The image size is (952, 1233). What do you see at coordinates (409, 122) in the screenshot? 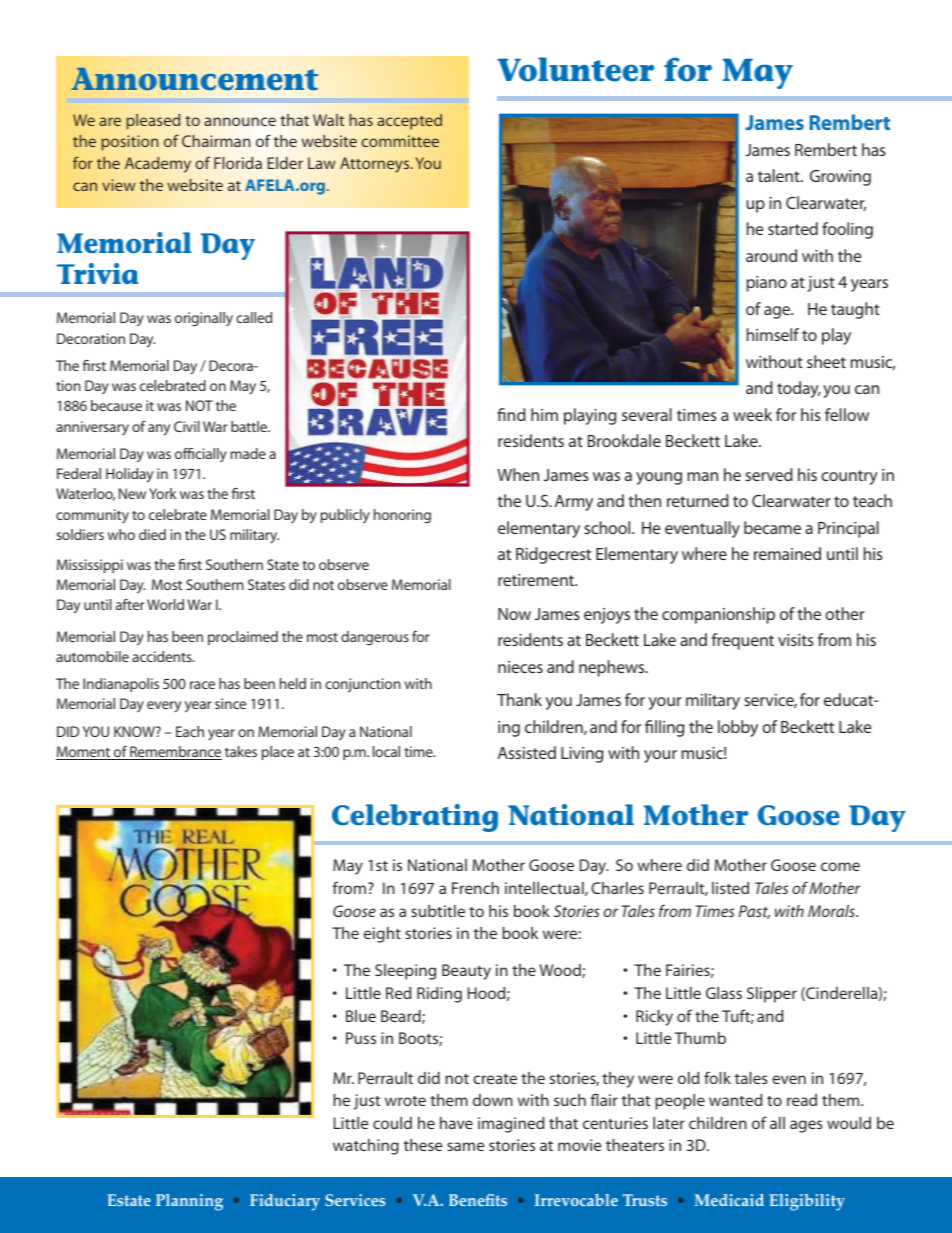
I see `accepted` at bounding box center [409, 122].
